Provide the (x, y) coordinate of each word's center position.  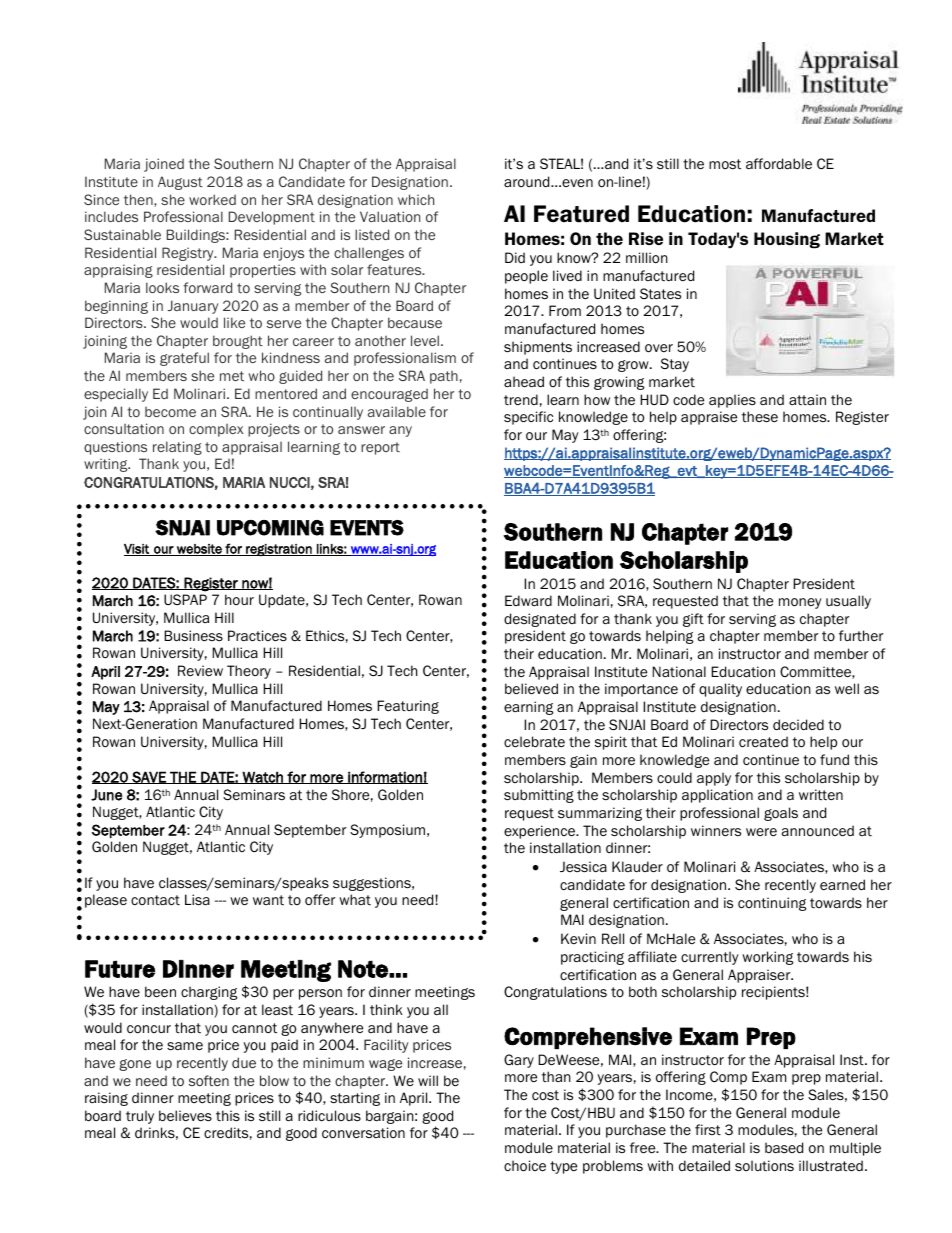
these (760, 417)
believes (185, 1116)
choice (525, 1166)
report (380, 448)
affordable (779, 164)
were (761, 832)
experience (541, 832)
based (784, 1147)
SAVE (149, 777)
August (180, 183)
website (199, 550)
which (416, 199)
